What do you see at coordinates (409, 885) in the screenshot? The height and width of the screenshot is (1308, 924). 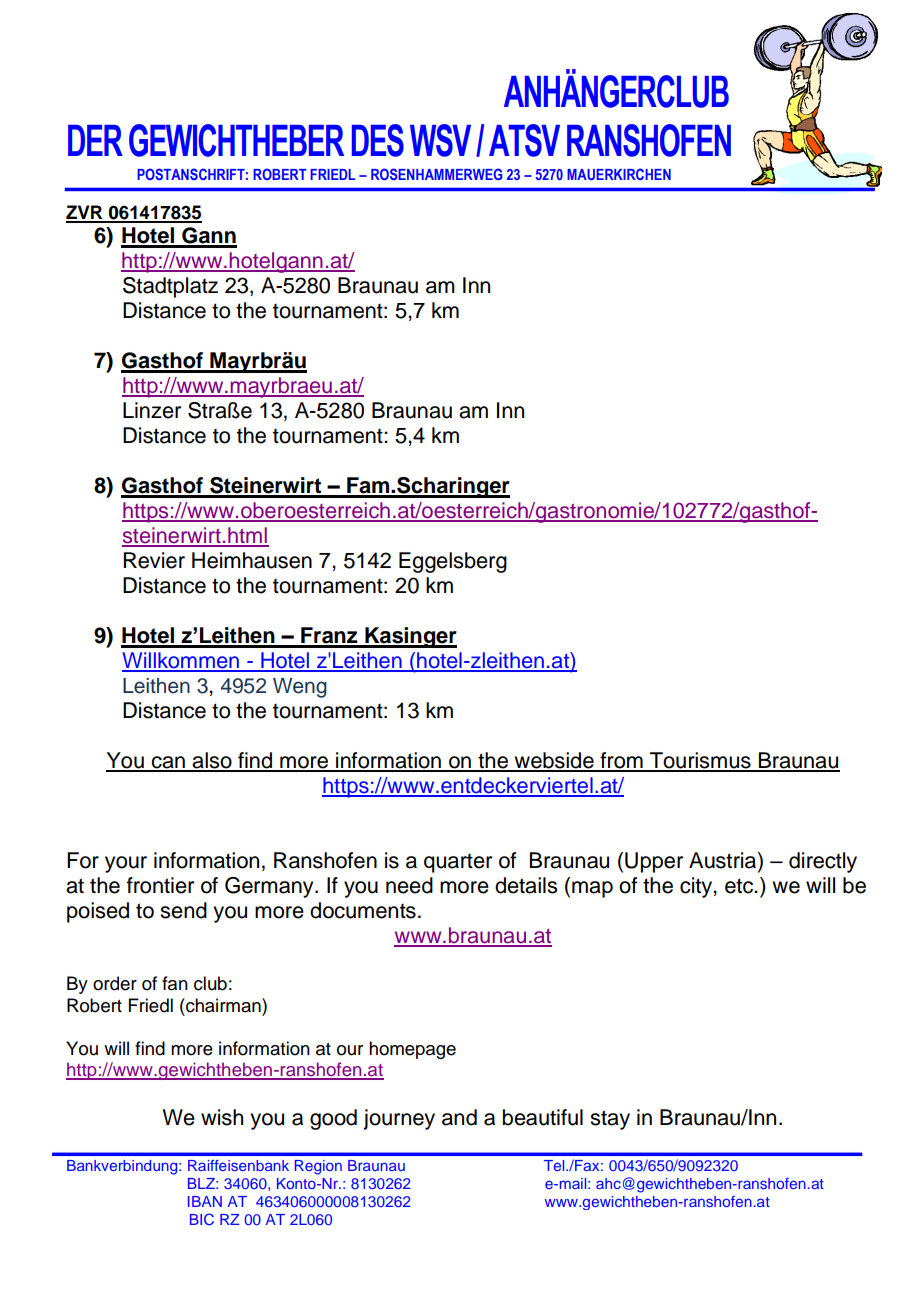 I see `need` at bounding box center [409, 885].
